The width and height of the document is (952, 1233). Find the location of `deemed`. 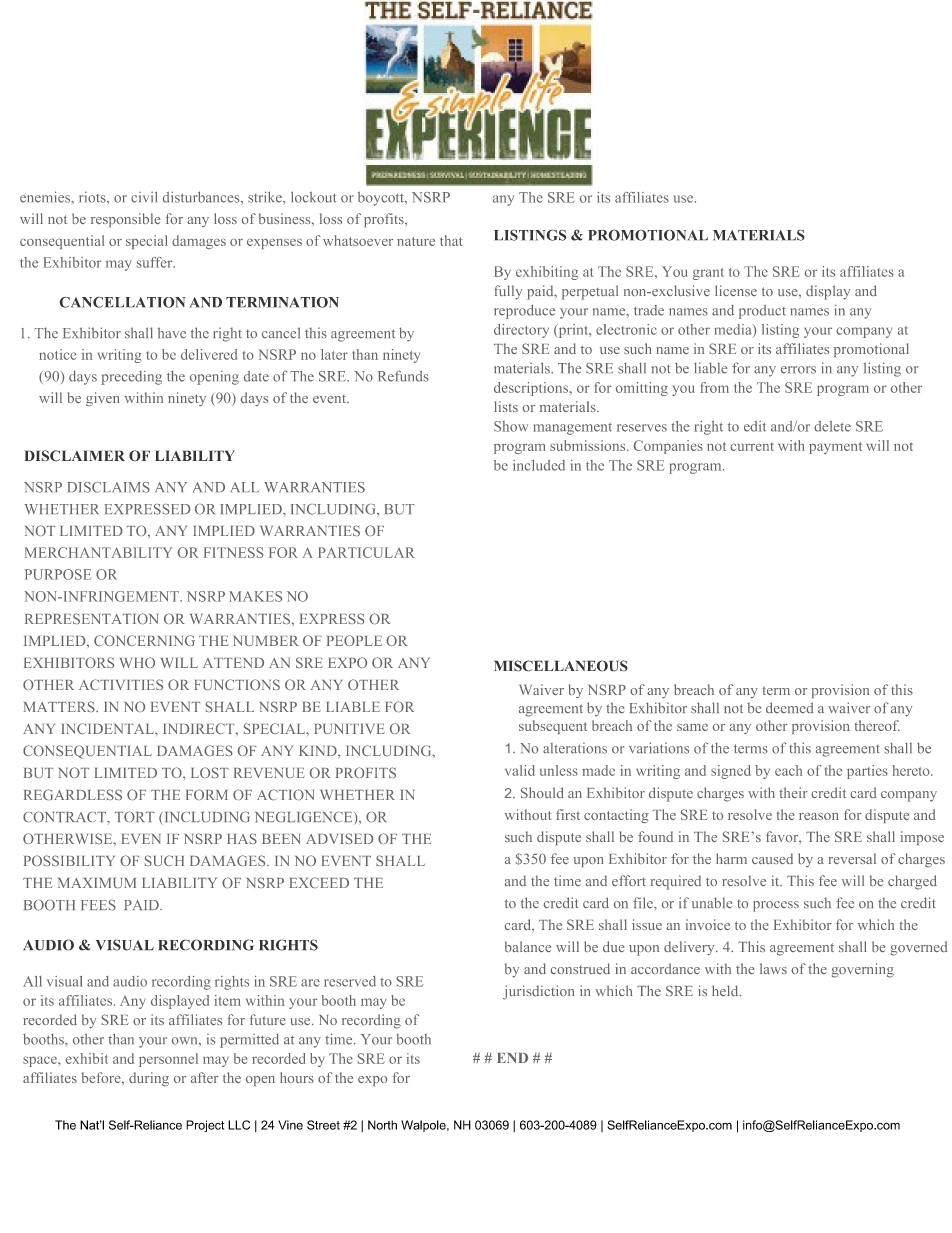

deemed is located at coordinates (789, 707).
